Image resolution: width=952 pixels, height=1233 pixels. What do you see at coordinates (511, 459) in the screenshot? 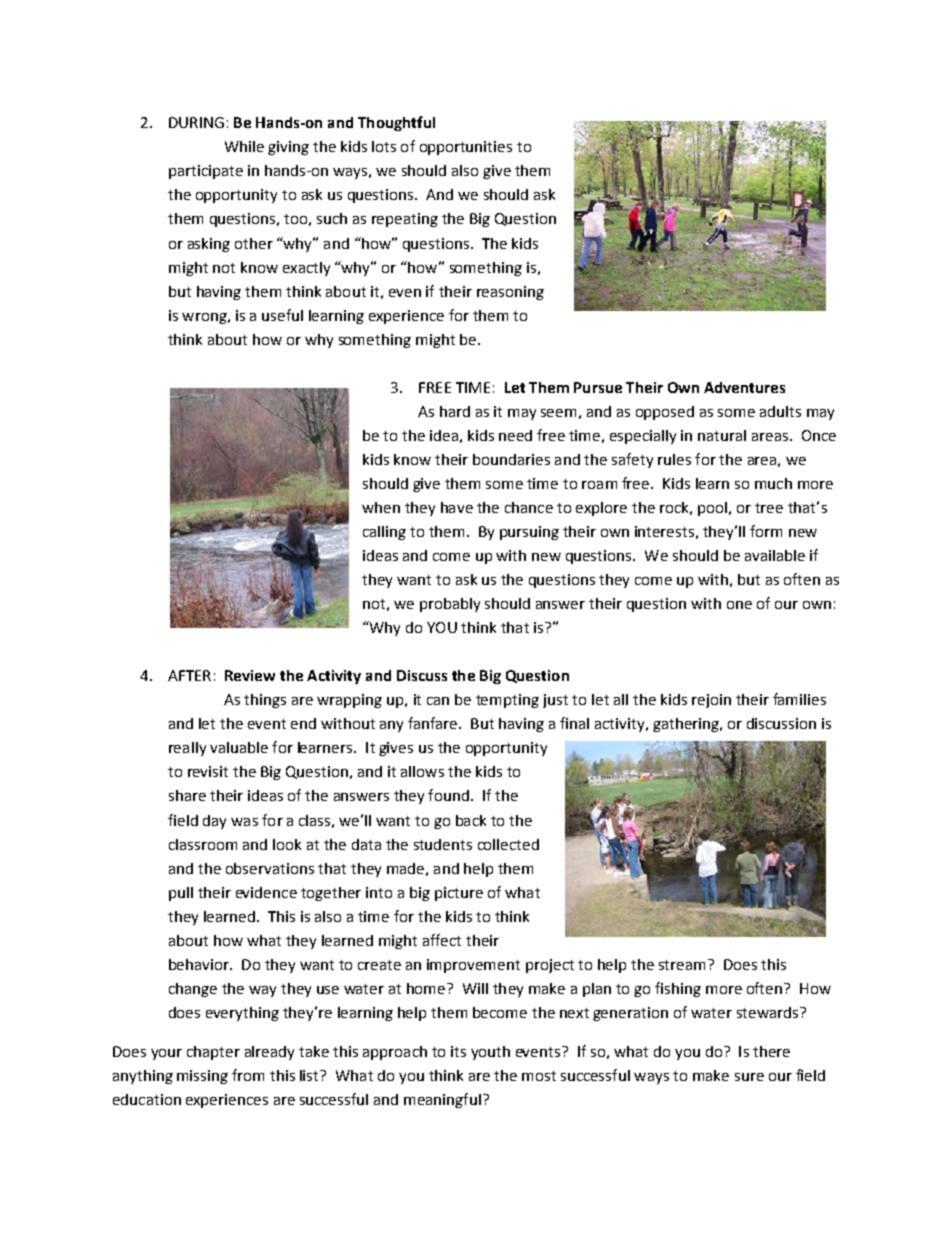
I see `boundaries` at bounding box center [511, 459].
